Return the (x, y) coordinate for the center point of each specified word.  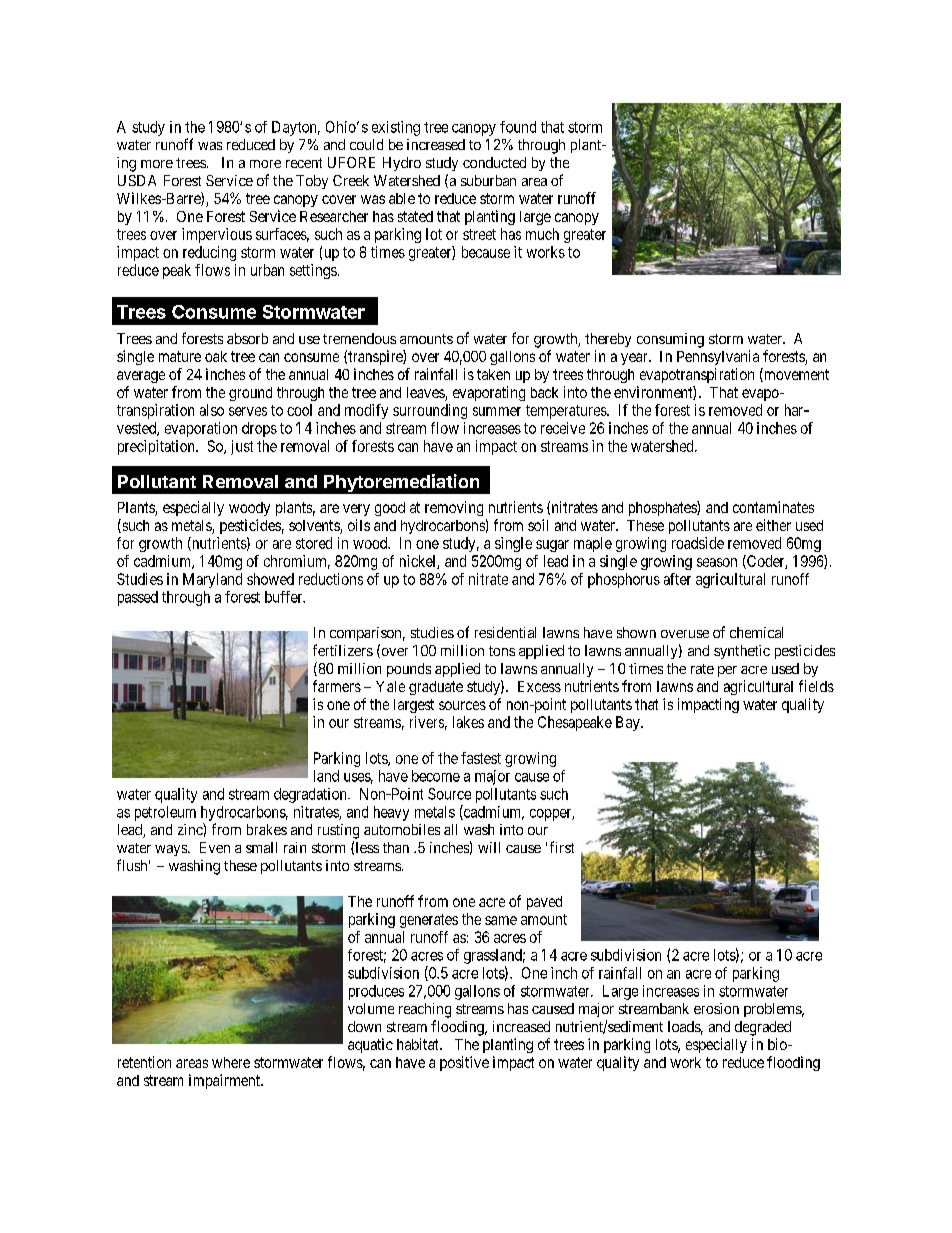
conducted (494, 162)
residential (505, 632)
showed (270, 579)
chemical (756, 632)
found (518, 127)
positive (464, 1063)
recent (304, 163)
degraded (763, 1028)
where (231, 1062)
